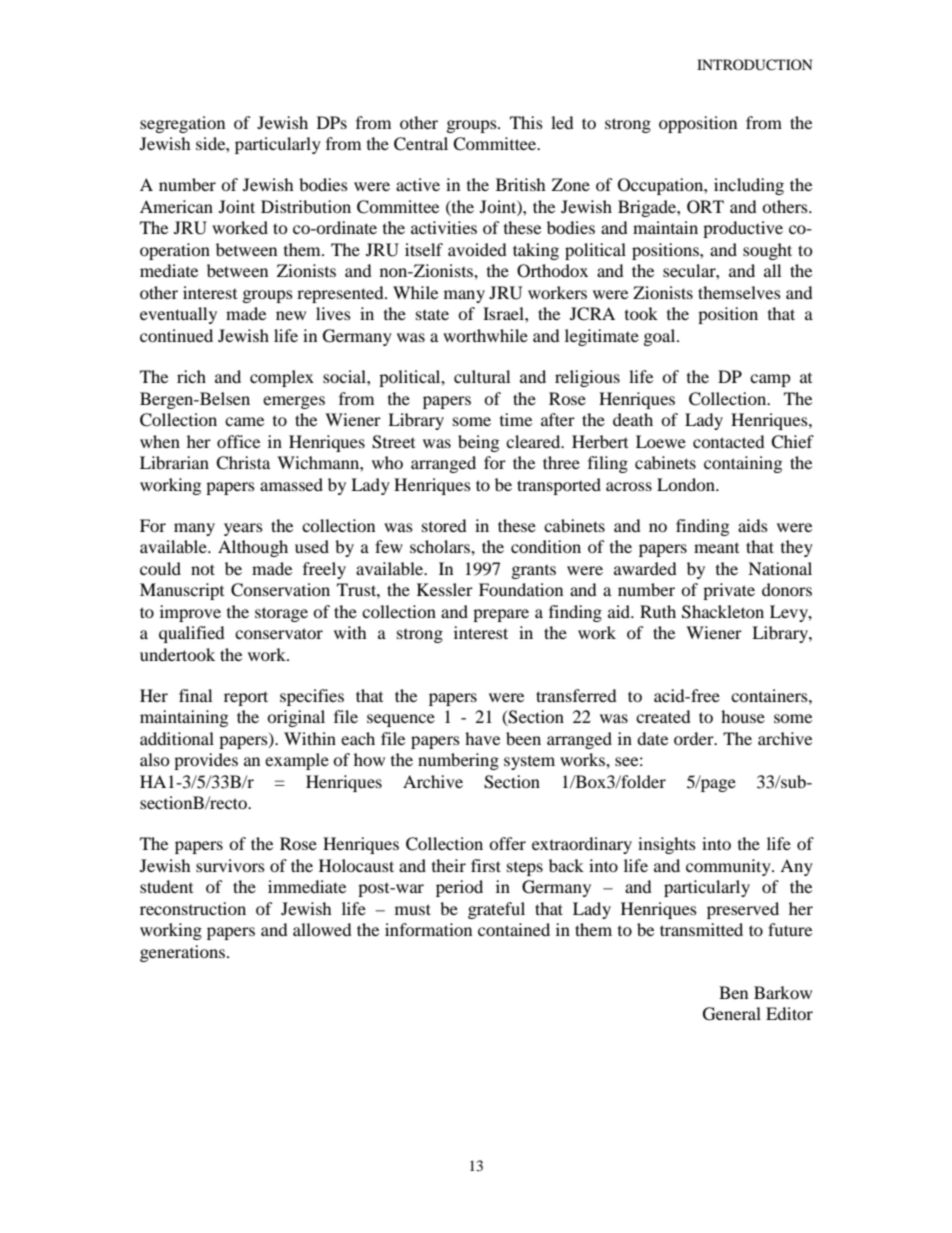 The image size is (952, 1233). What do you see at coordinates (526, 122) in the screenshot?
I see `This` at bounding box center [526, 122].
